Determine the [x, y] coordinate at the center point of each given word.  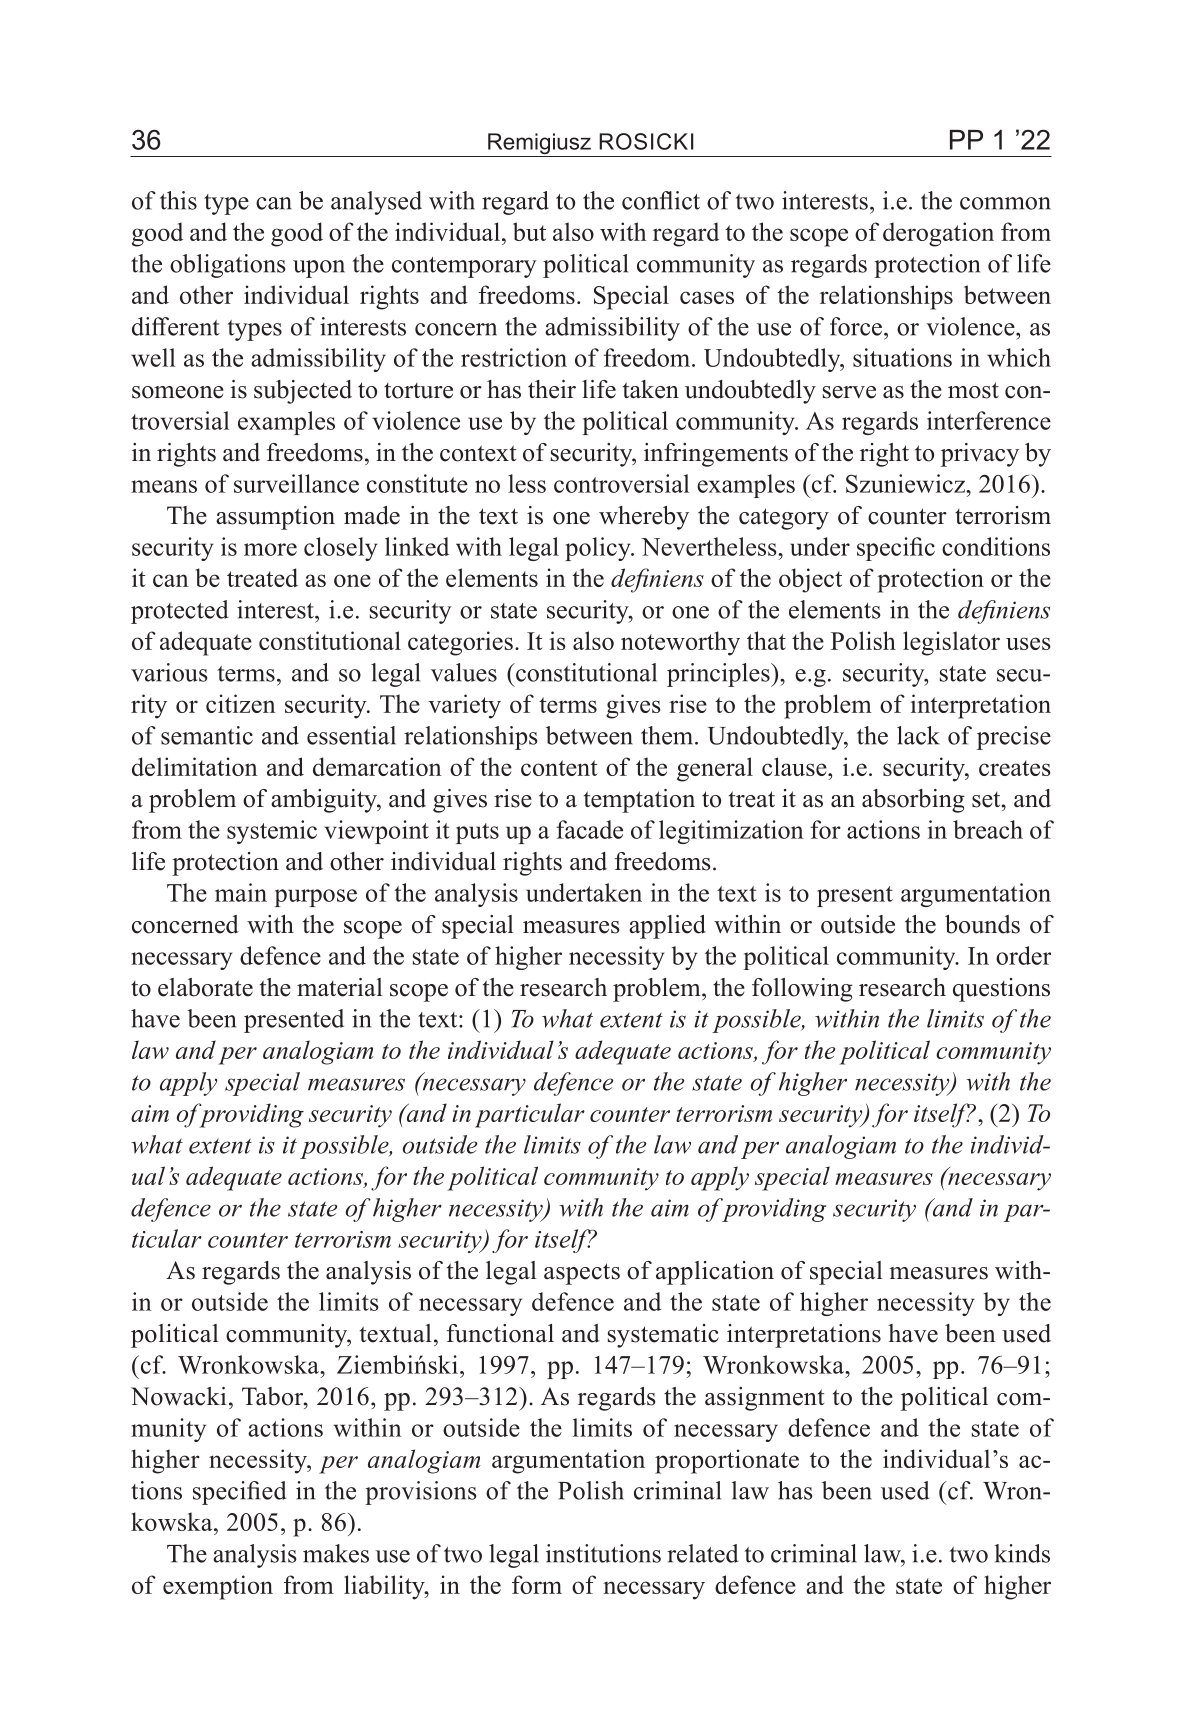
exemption [218, 1587]
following [802, 990]
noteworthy [680, 643]
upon [319, 269]
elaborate [205, 987]
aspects [582, 1274]
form [537, 1584]
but [529, 231]
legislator [951, 643]
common [1005, 203]
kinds [1022, 1553]
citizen [241, 703]
